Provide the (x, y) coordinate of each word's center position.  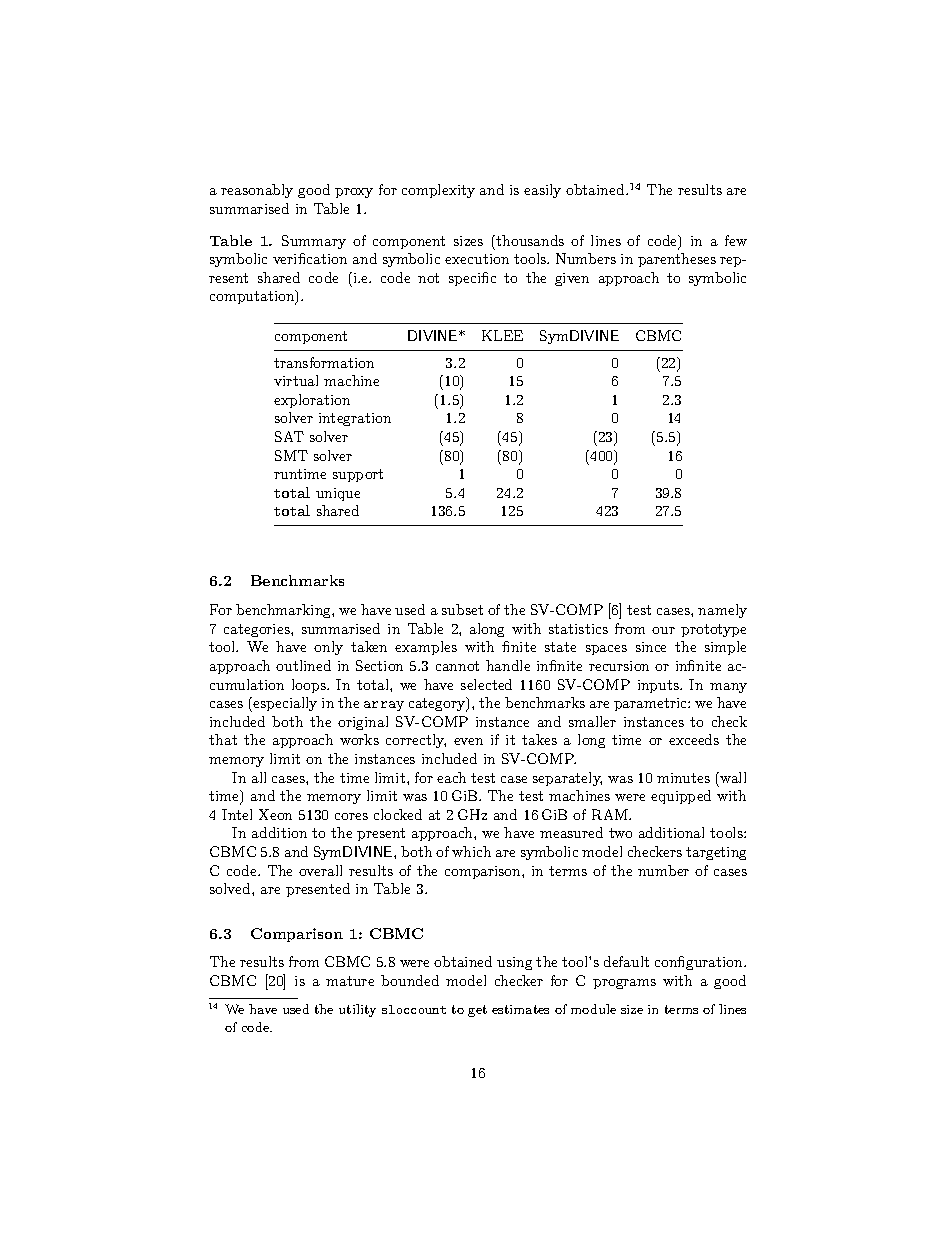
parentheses (677, 260)
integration (355, 419)
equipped (681, 797)
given (572, 279)
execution (477, 259)
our (663, 630)
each (451, 777)
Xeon (275, 814)
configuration (700, 963)
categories (258, 630)
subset (462, 609)
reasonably (257, 191)
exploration (312, 401)
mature (350, 981)
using (514, 963)
